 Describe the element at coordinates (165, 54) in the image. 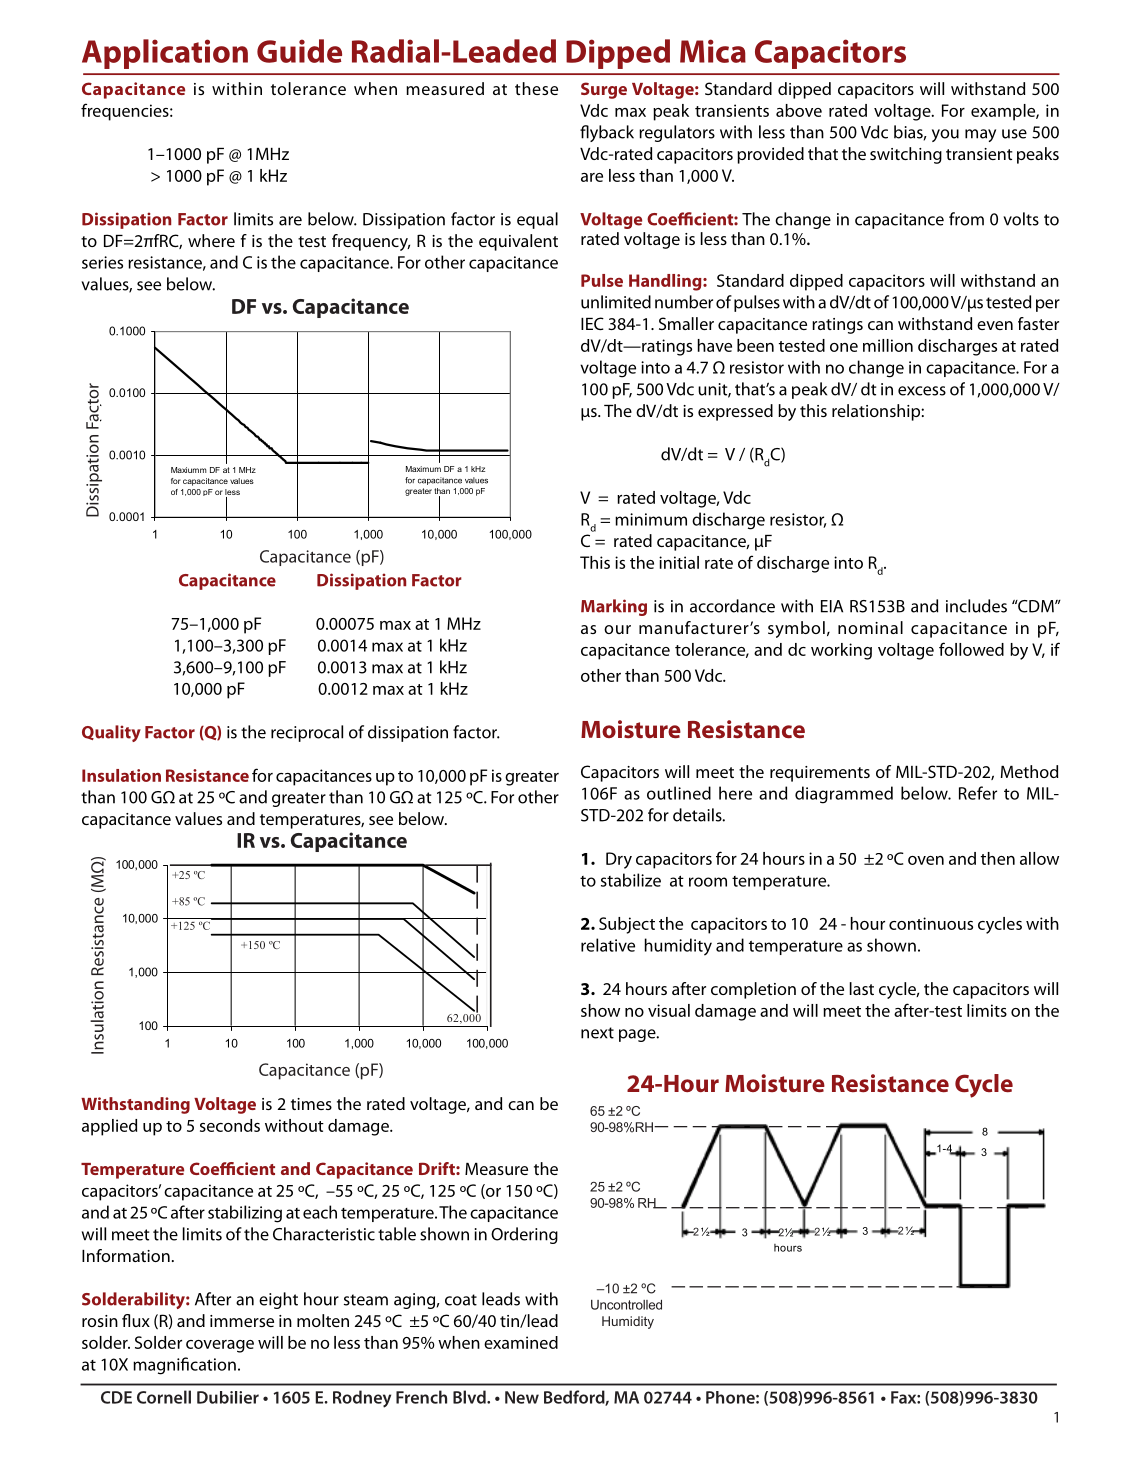

I see `Application` at that location.
